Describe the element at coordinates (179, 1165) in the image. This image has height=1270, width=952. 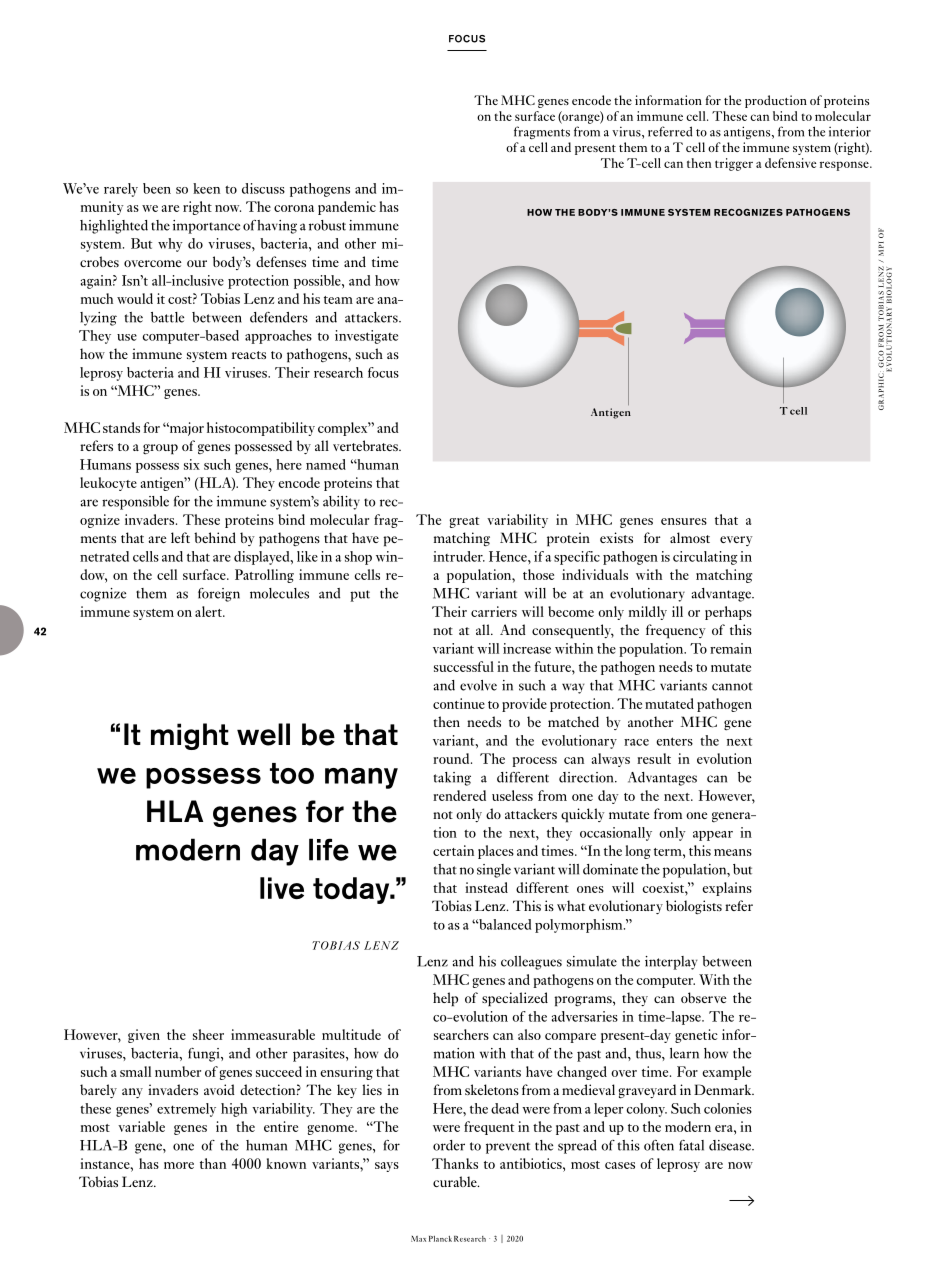
I see `more` at that location.
